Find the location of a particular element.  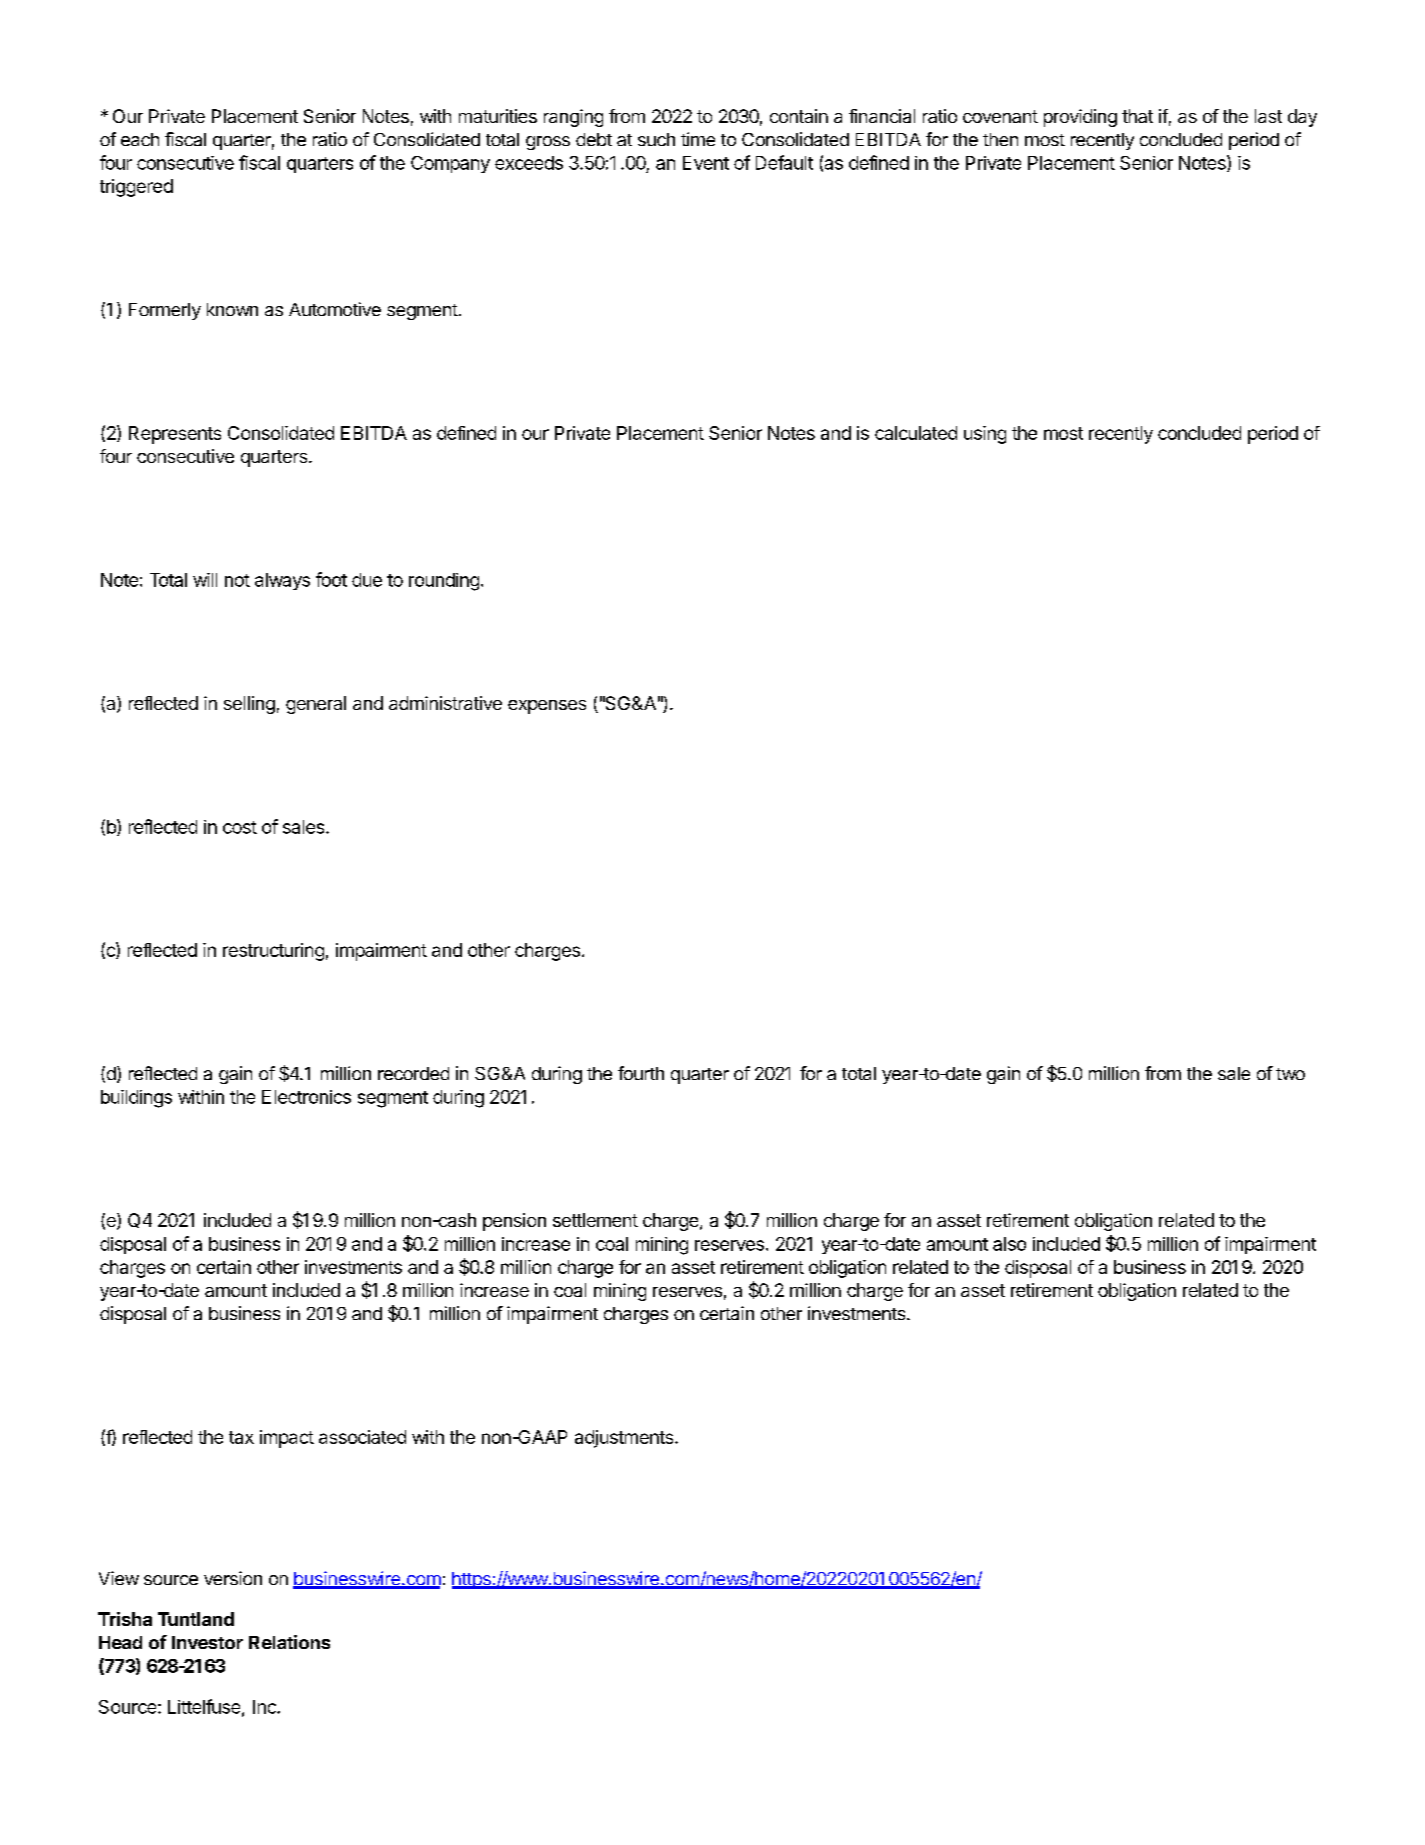

version is located at coordinates (233, 1578).
